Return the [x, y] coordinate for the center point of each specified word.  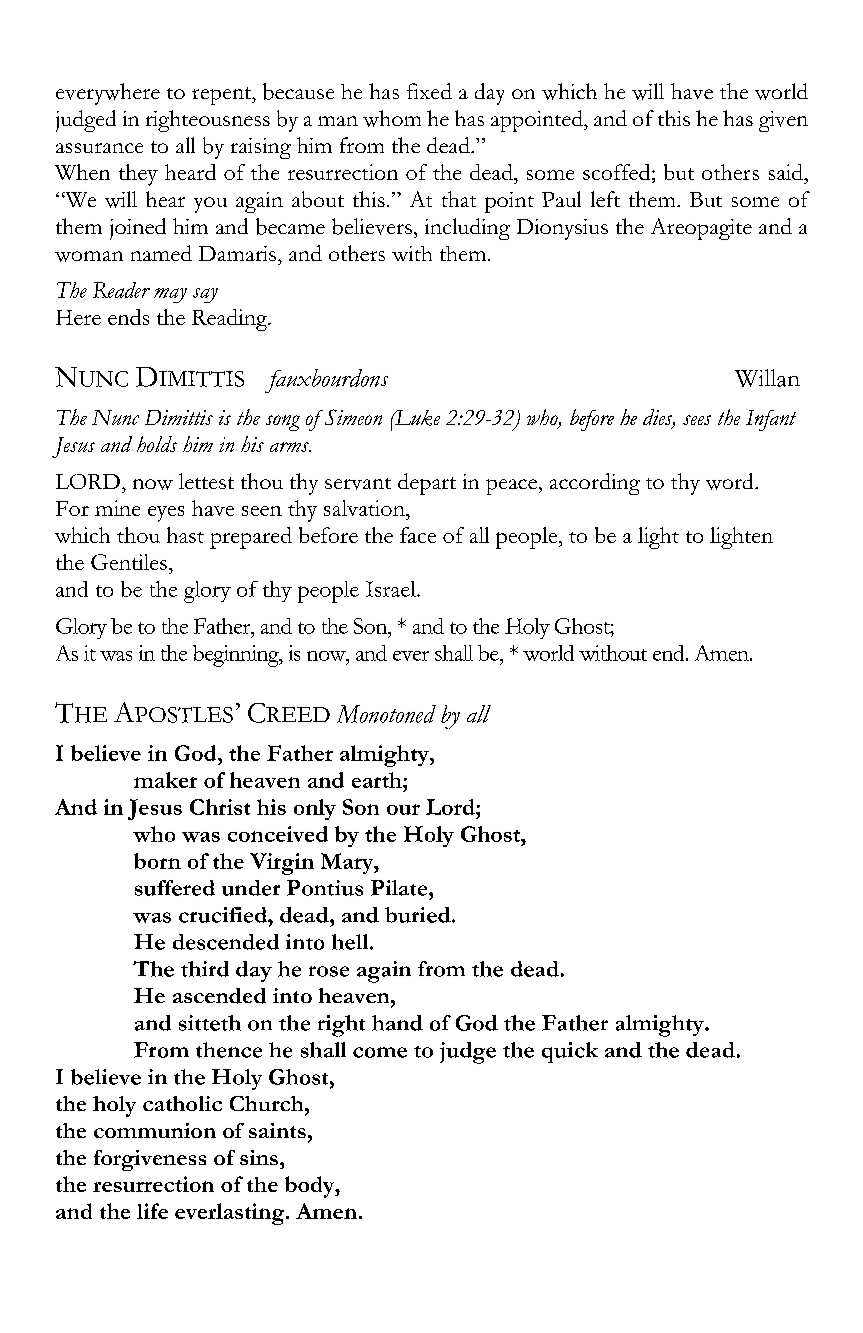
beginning [237, 656]
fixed [429, 91]
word [731, 481]
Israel [392, 589]
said [787, 172]
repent [222, 96]
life [152, 1211]
